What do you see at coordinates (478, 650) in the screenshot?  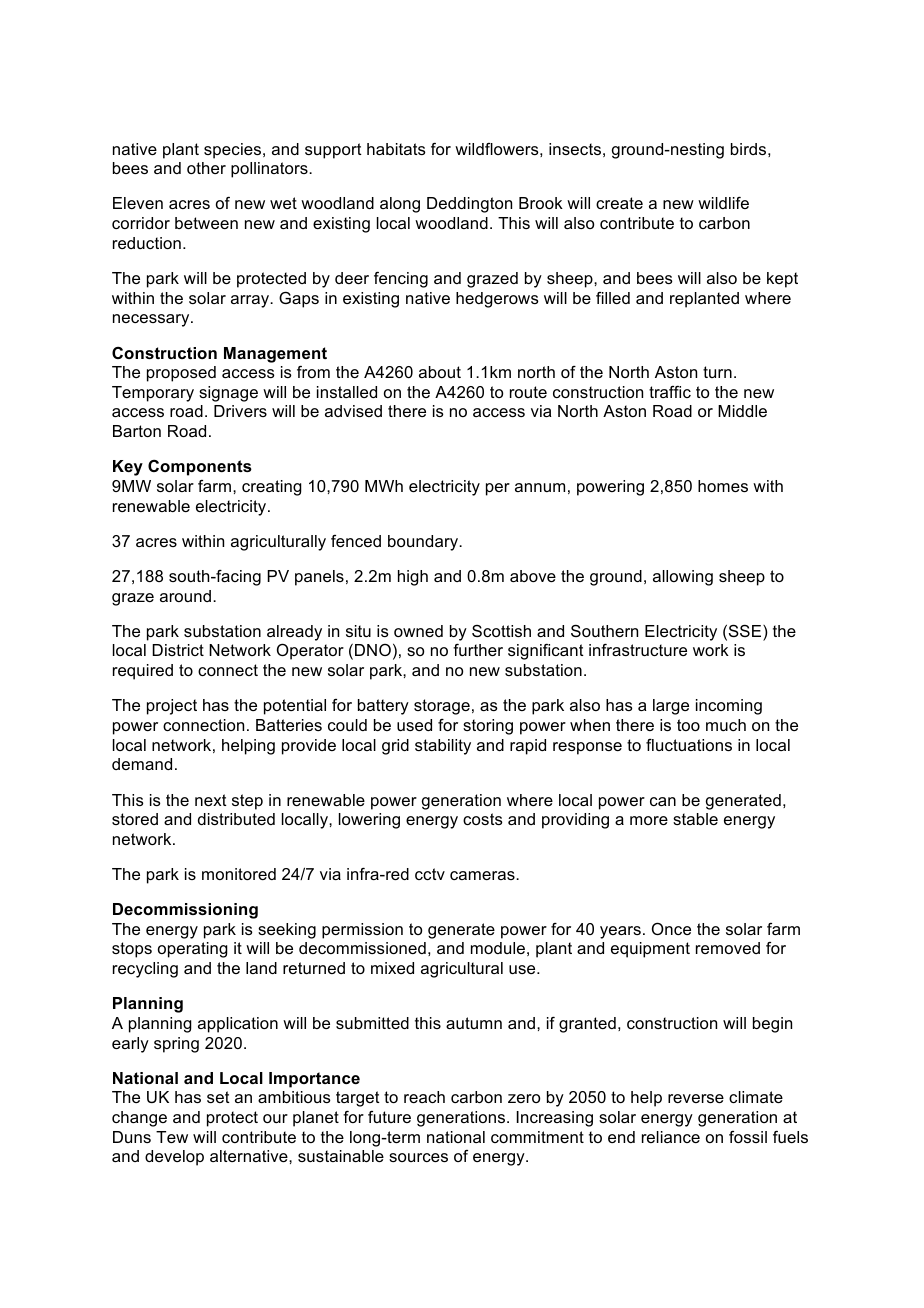 I see `further` at bounding box center [478, 650].
